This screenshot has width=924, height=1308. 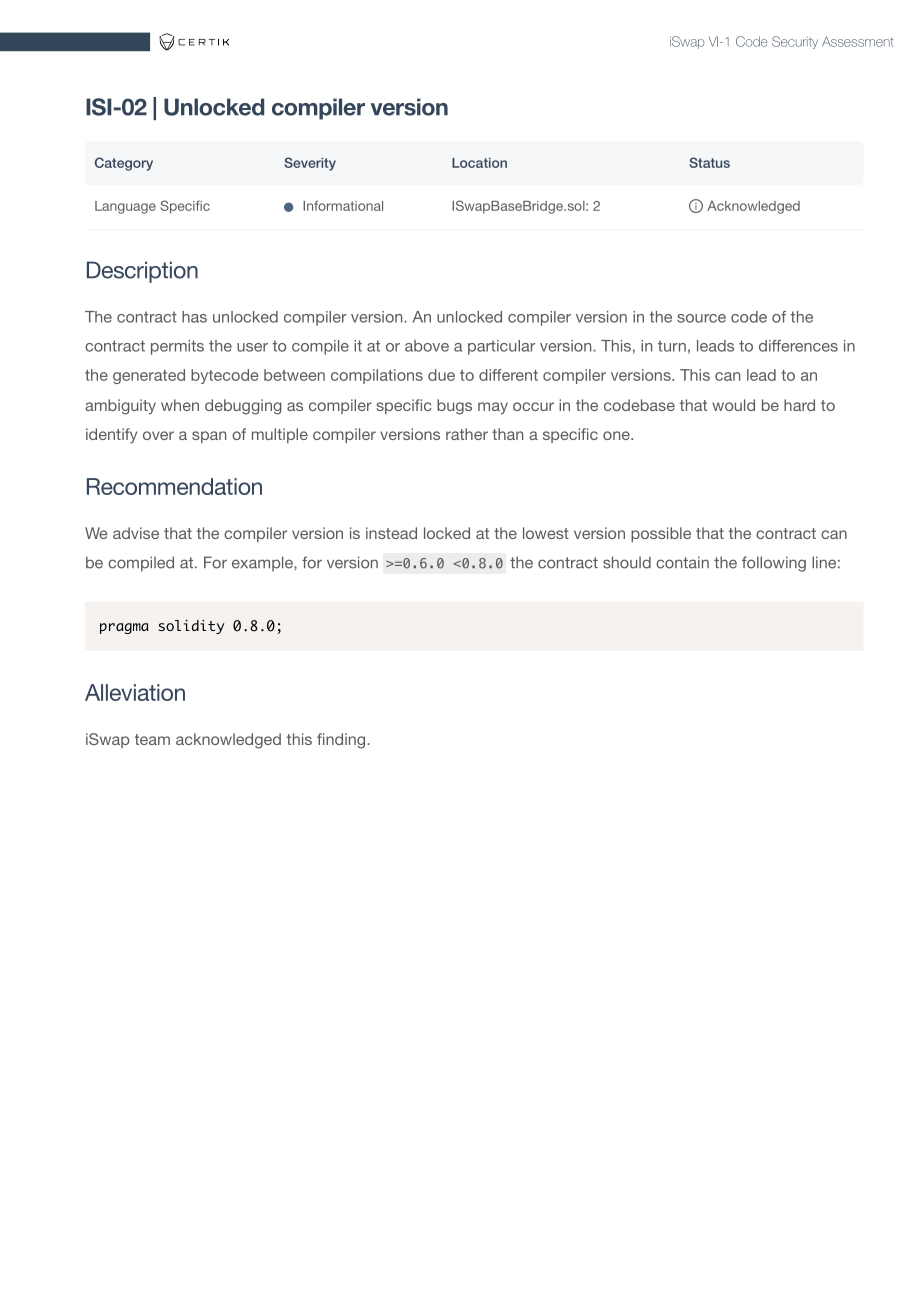 I want to click on example, so click(x=263, y=564).
